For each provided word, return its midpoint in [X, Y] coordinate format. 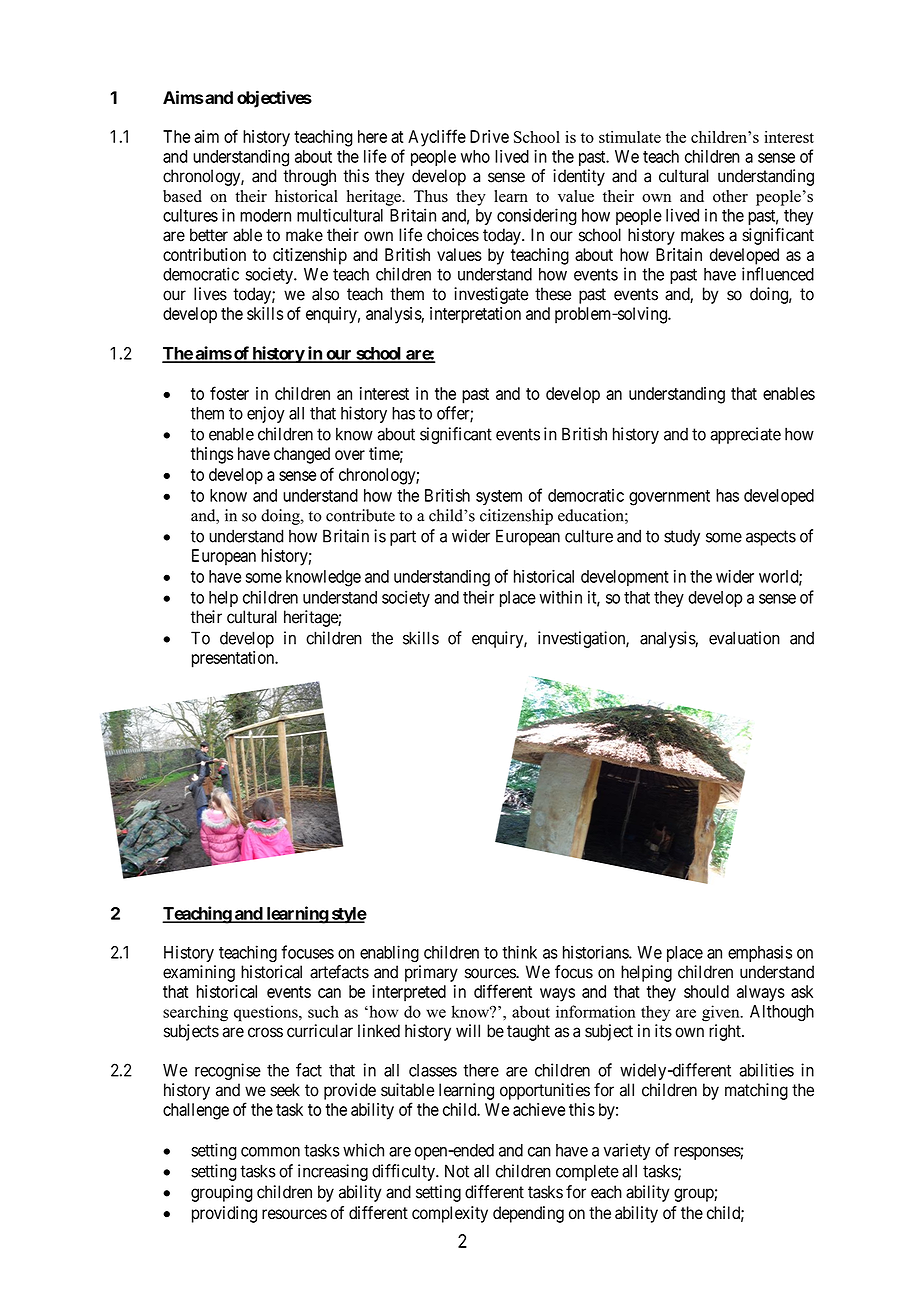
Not [457, 1171]
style [348, 915]
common [270, 1152]
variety [626, 1151]
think [519, 952]
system [499, 497]
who [475, 156]
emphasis [760, 953]
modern [265, 215]
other [730, 196]
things [212, 455]
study [682, 537]
